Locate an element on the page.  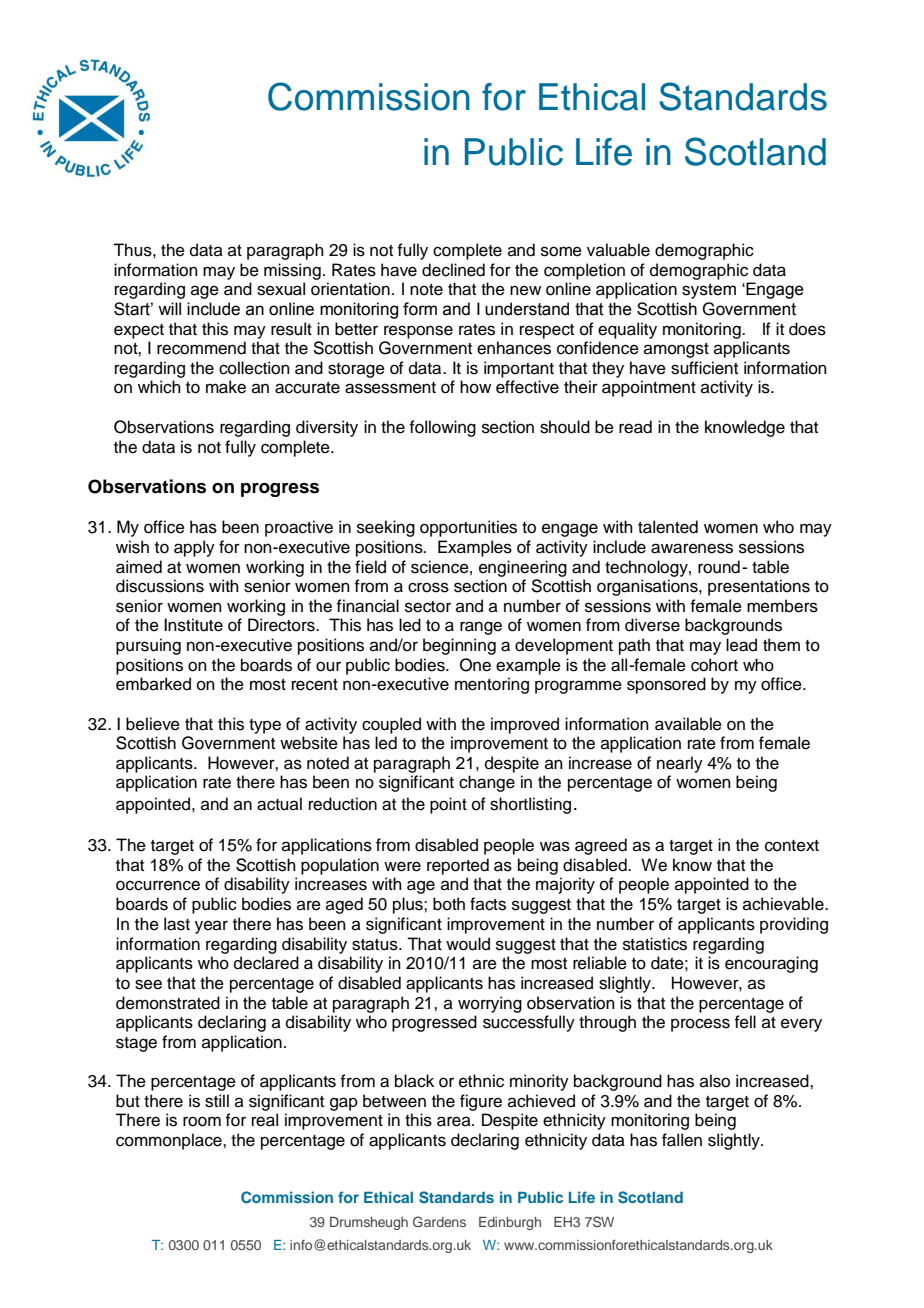
system is located at coordinates (709, 291).
